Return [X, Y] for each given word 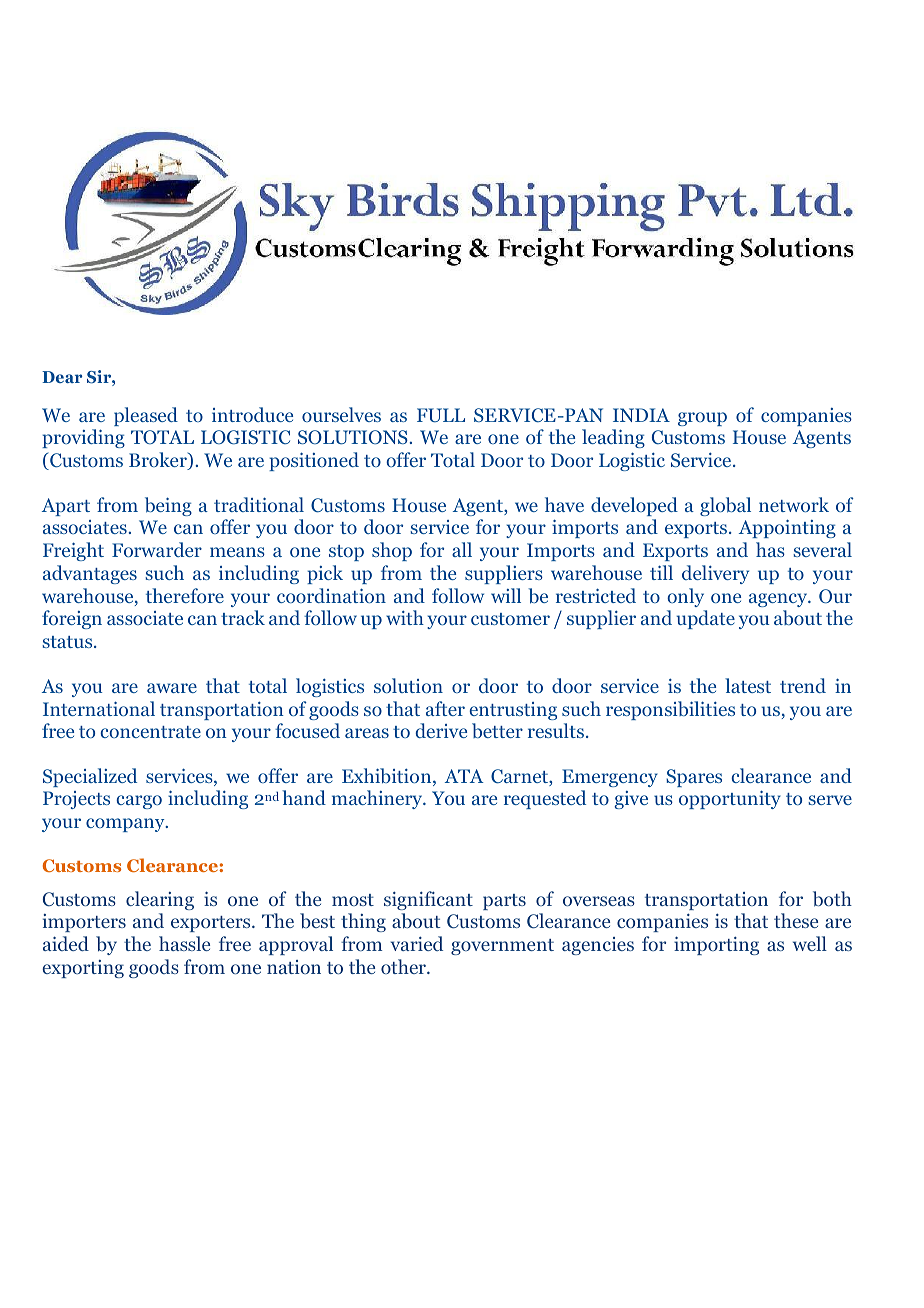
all [462, 549]
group [702, 419]
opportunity [730, 799]
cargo [139, 802]
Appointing [787, 528]
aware [172, 688]
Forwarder [157, 549]
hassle [184, 943]
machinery [378, 799]
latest [748, 685]
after [445, 708]
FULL [441, 415]
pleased [146, 416]
